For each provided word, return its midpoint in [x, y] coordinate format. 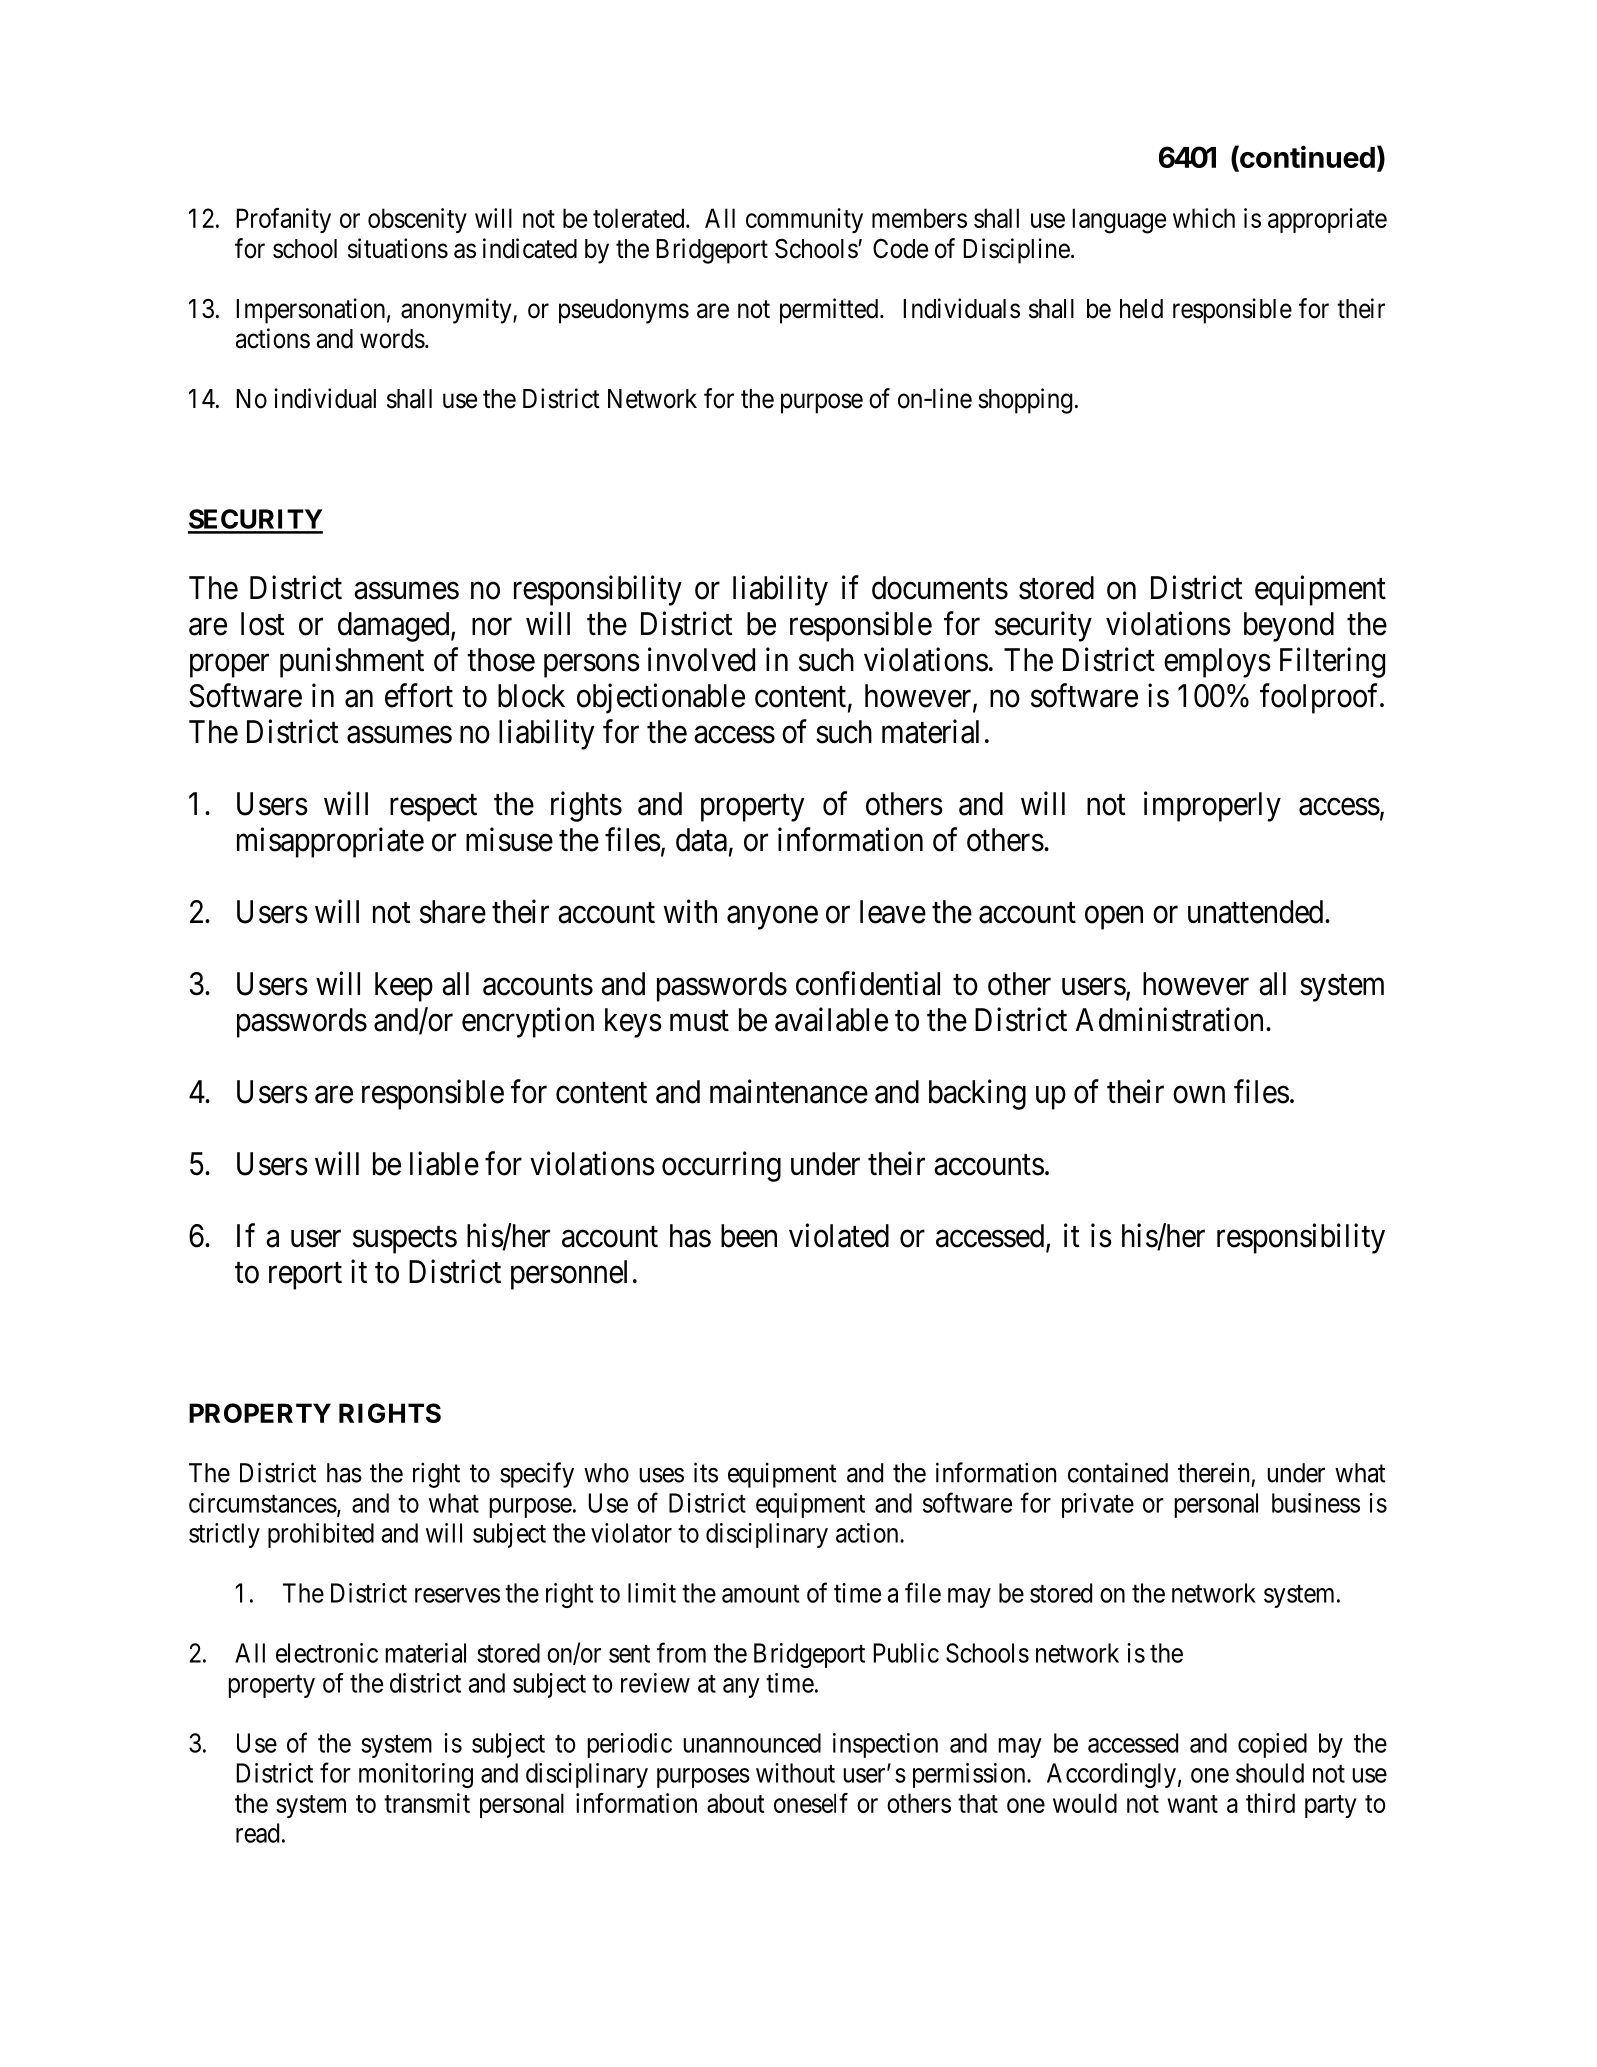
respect [433, 808]
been [749, 1236]
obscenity [417, 220]
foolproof [1321, 698]
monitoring [416, 1775]
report [305, 1276]
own [1199, 1095]
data [701, 840]
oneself [811, 1803]
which [1204, 218]
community [804, 220]
